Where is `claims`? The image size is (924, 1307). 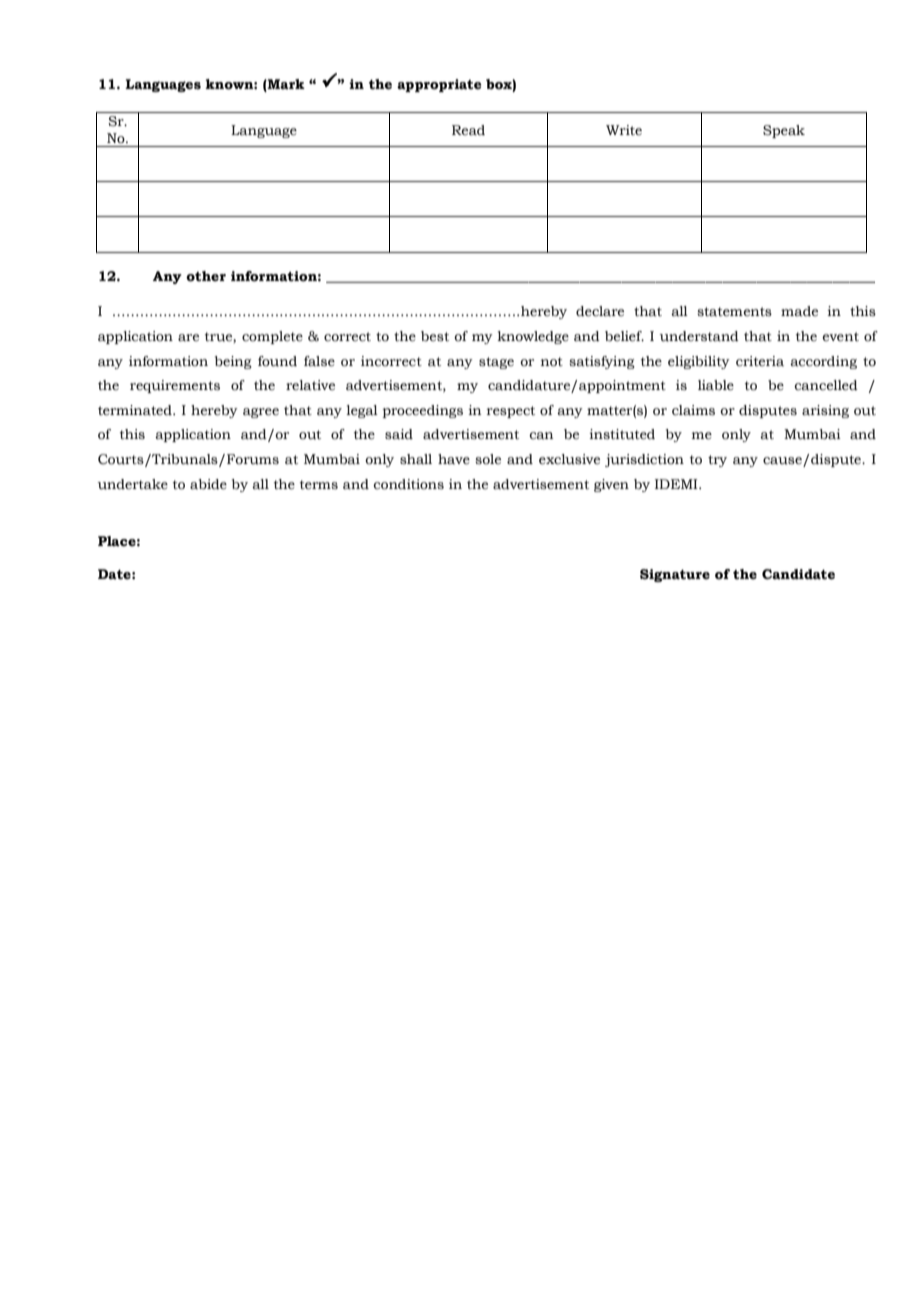
claims is located at coordinates (693, 410).
